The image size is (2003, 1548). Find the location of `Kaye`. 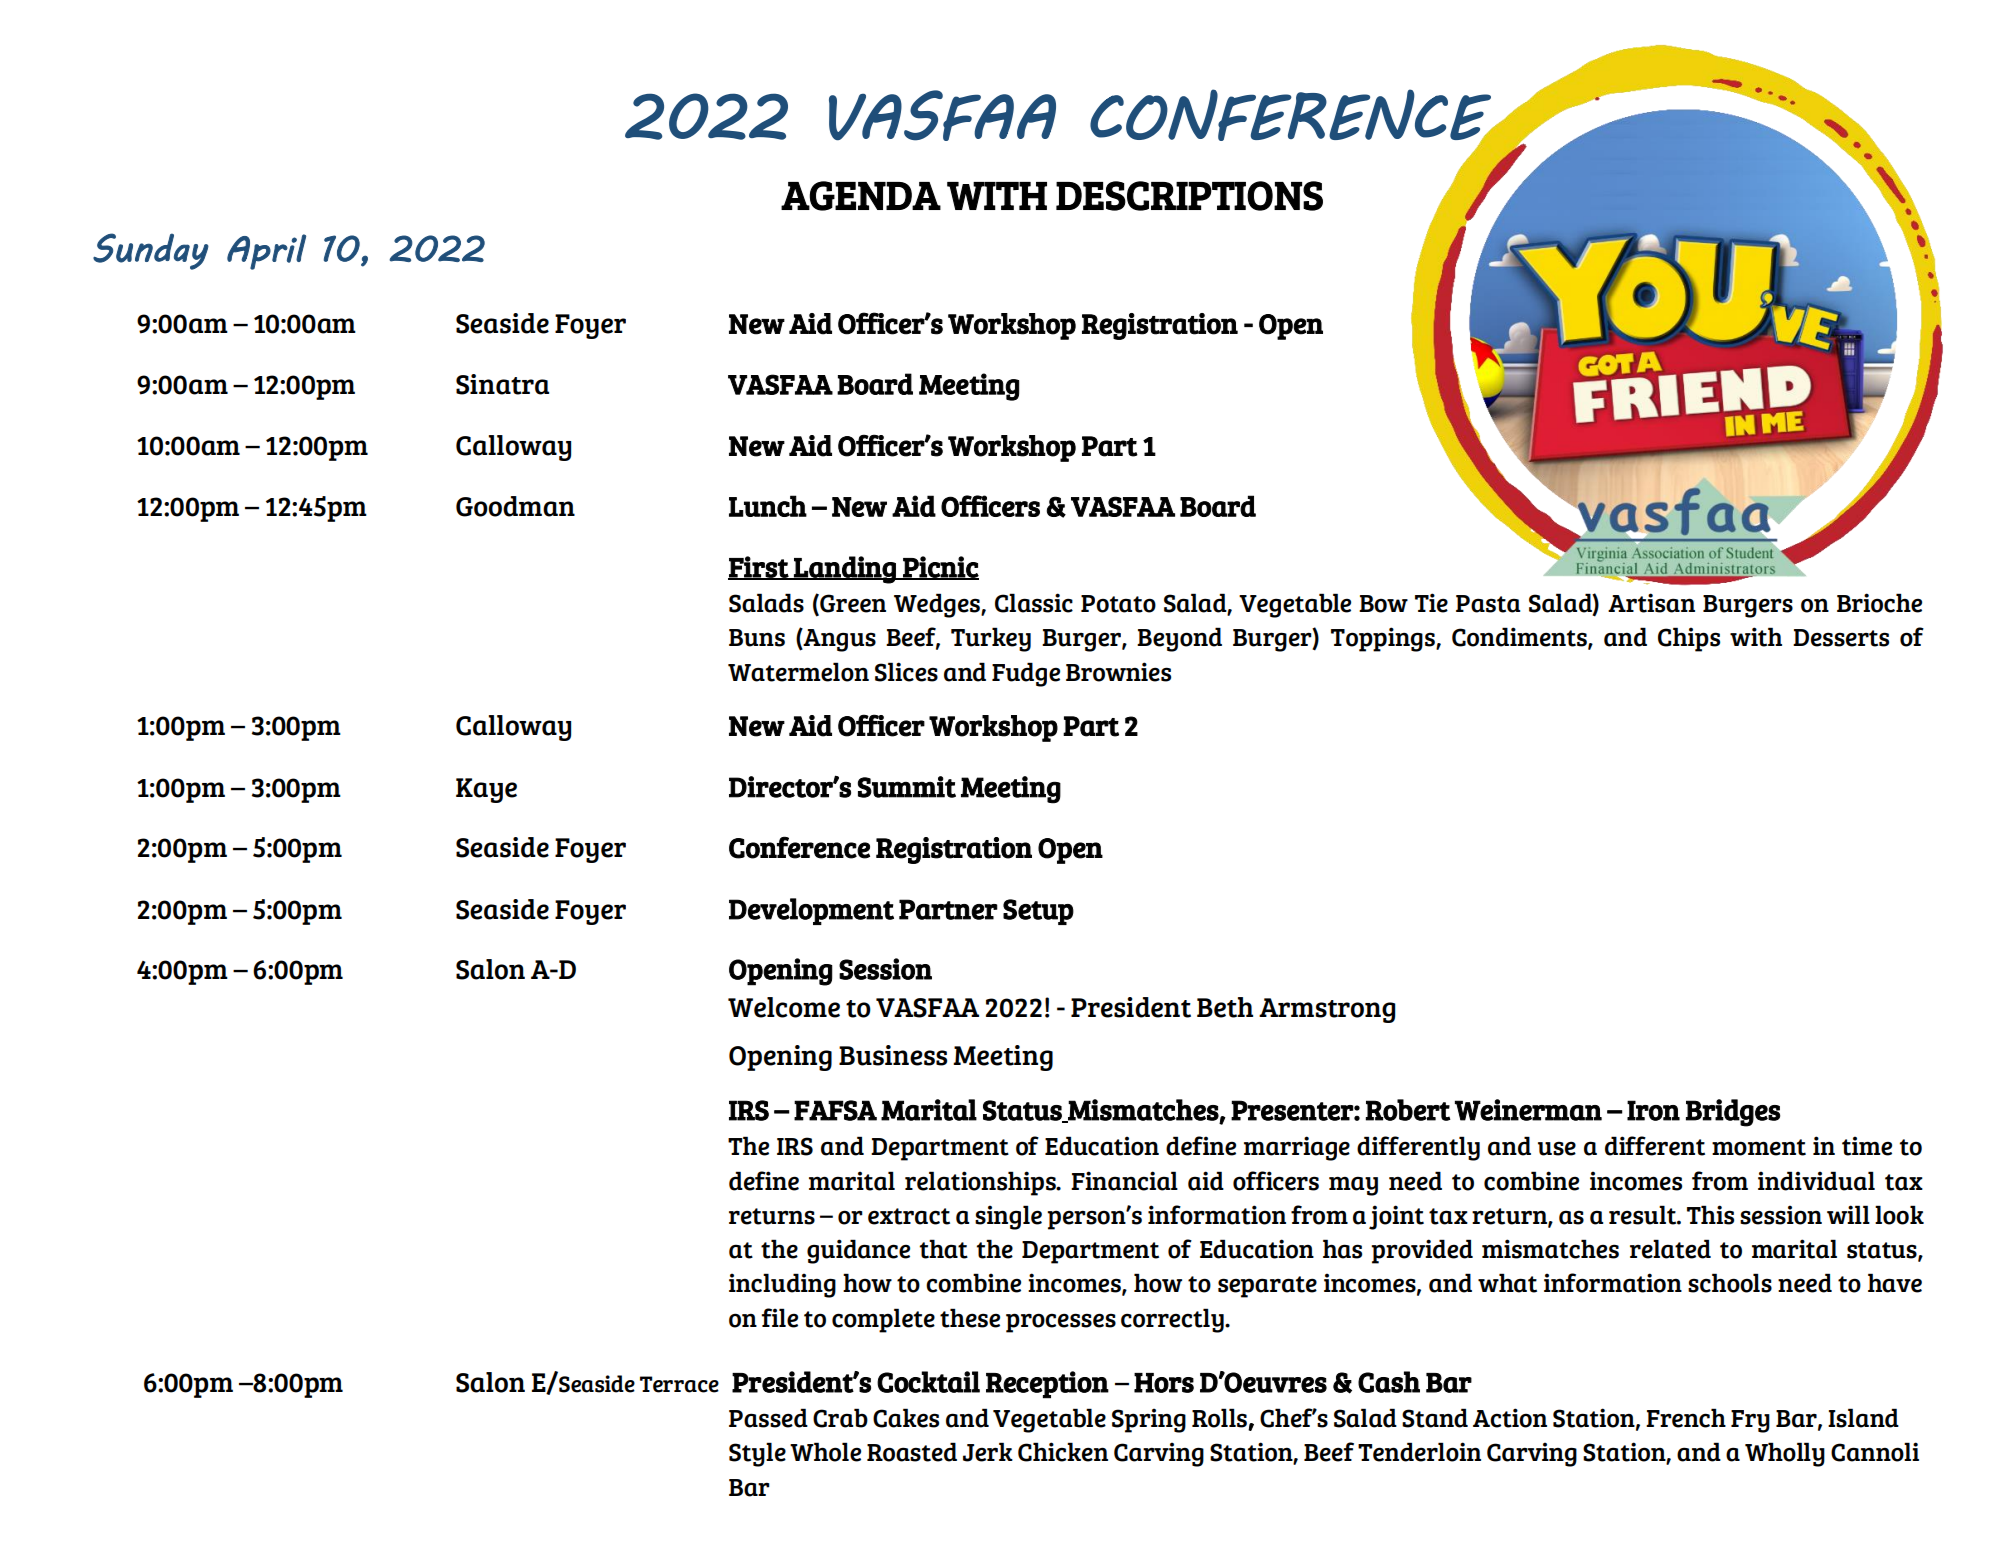

Kaye is located at coordinates (486, 790).
